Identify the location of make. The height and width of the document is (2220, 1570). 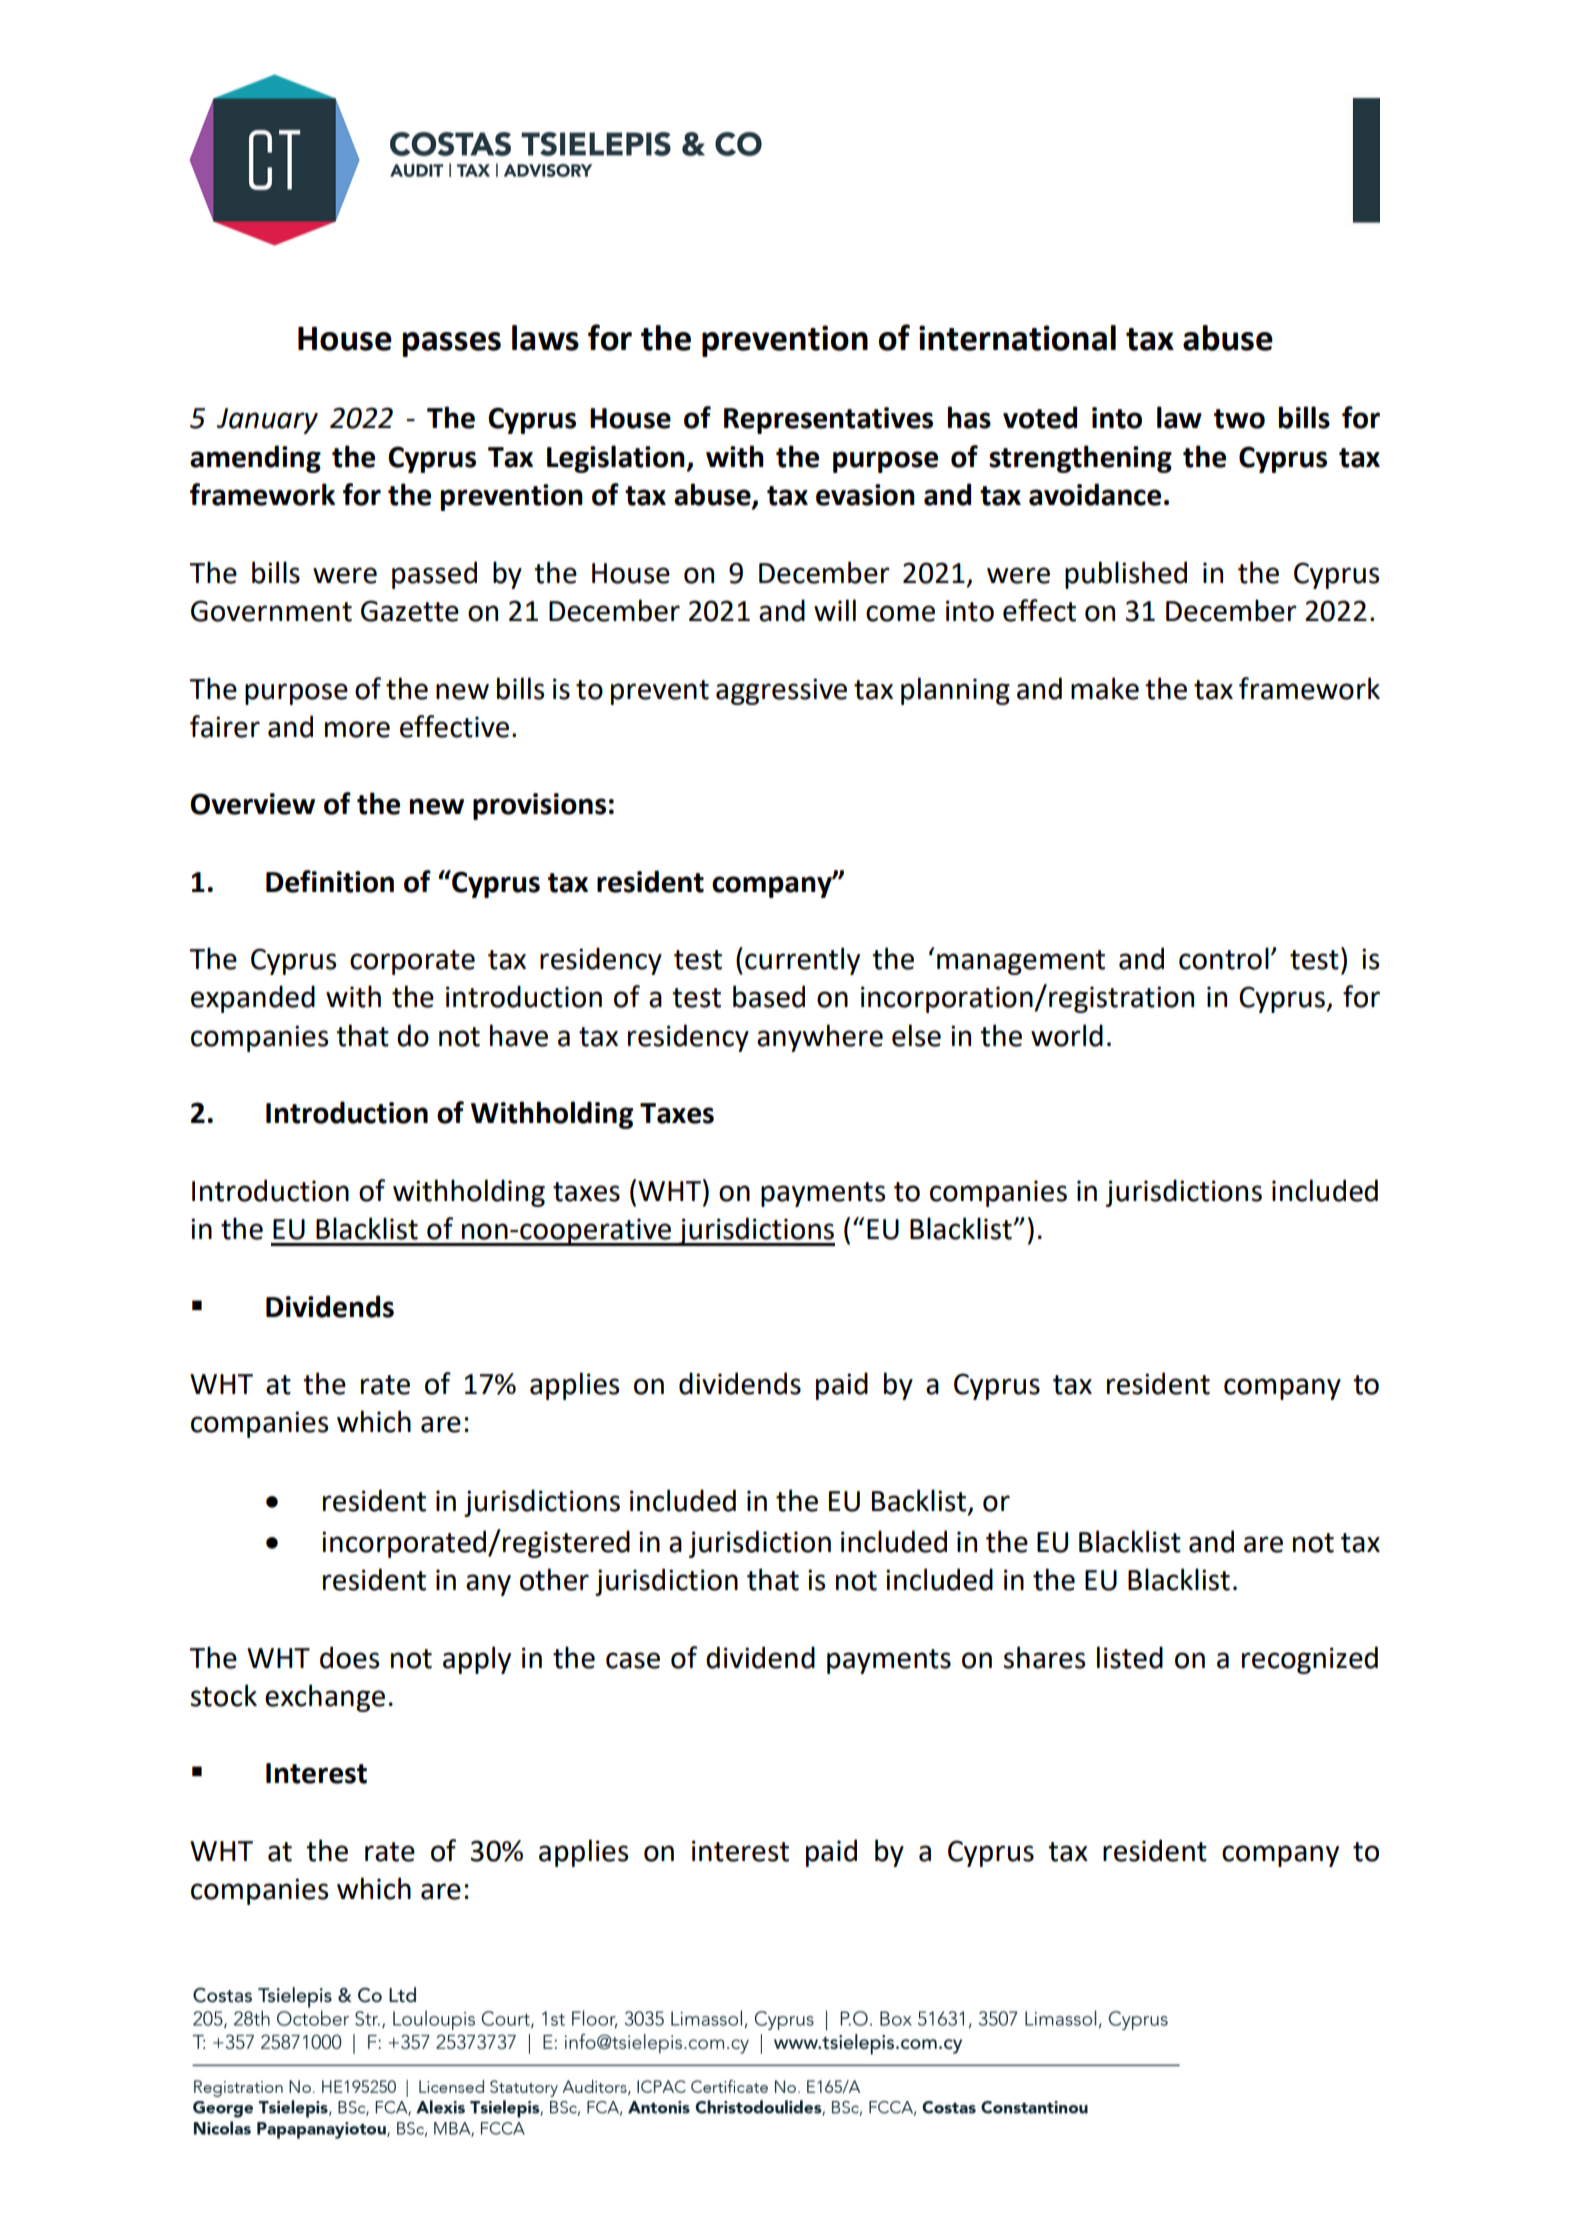
(1105, 688).
